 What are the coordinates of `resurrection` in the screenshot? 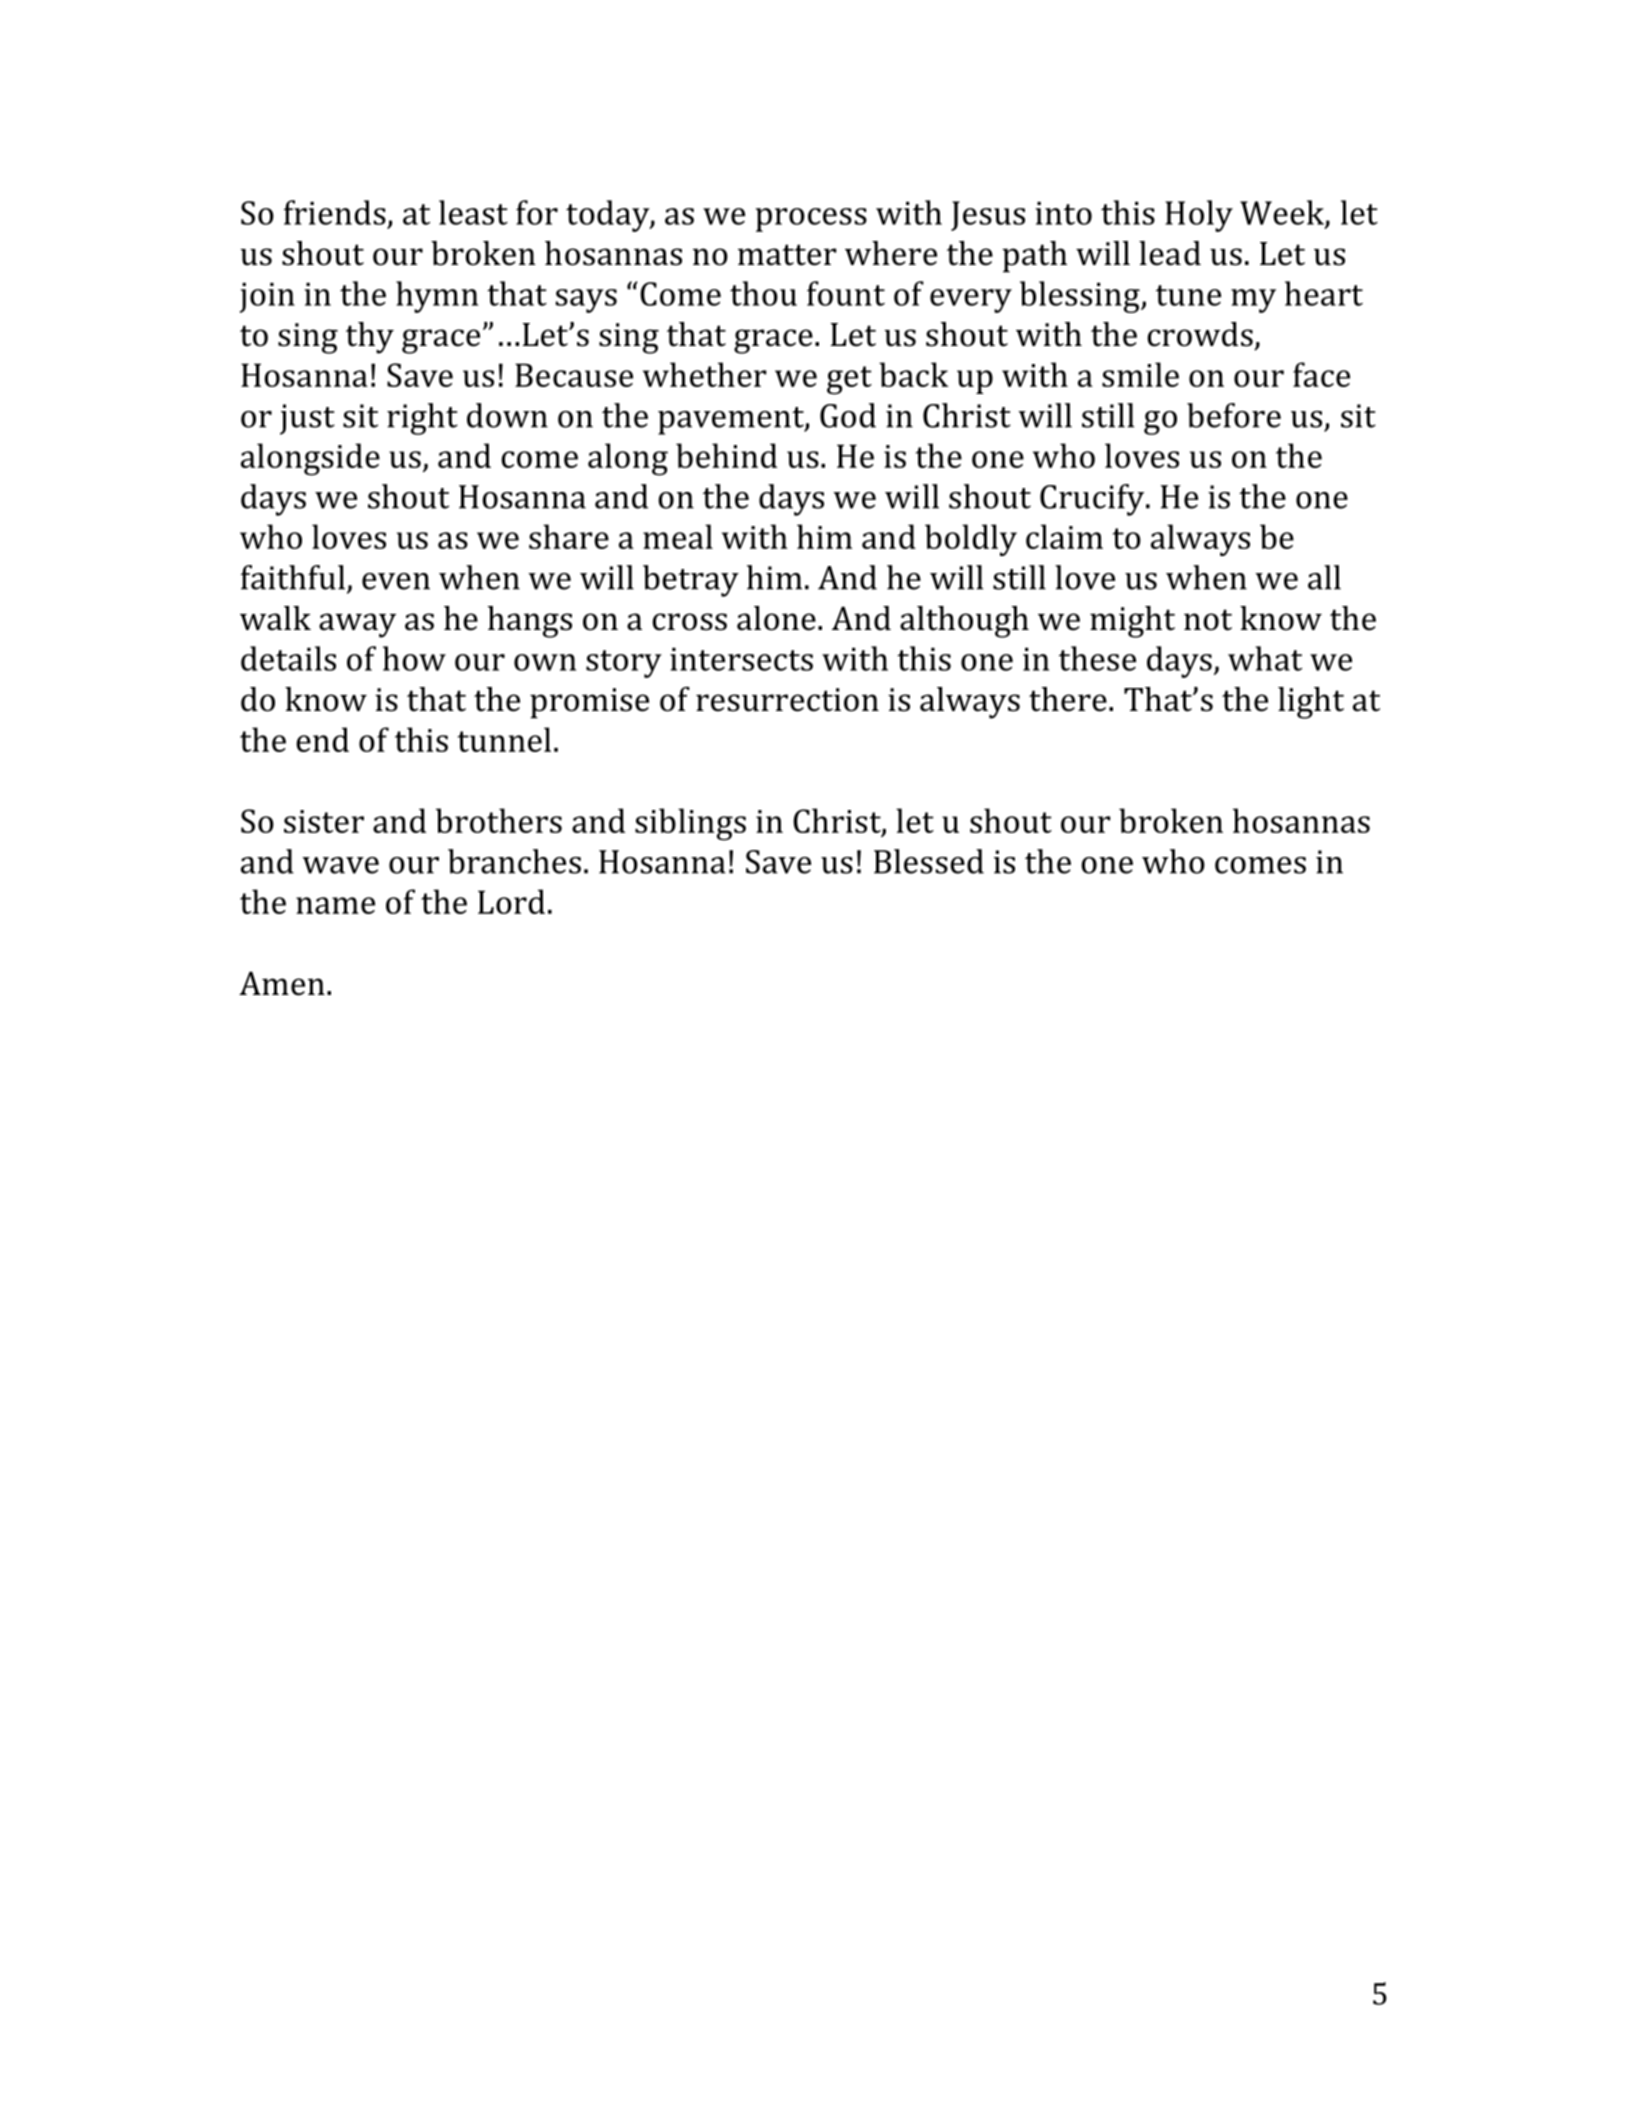 It's located at (787, 700).
